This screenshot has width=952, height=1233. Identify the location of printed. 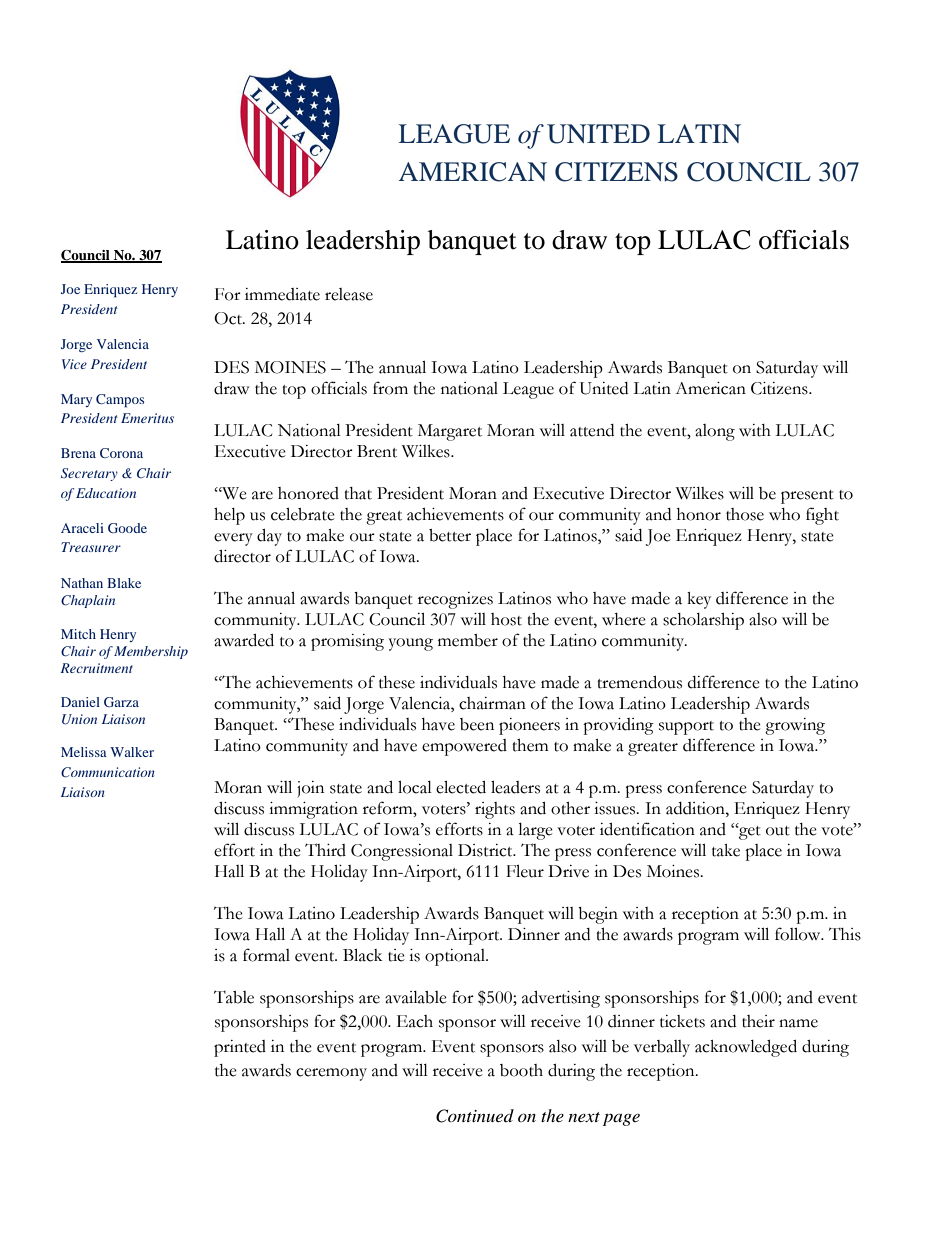
(240, 1048).
